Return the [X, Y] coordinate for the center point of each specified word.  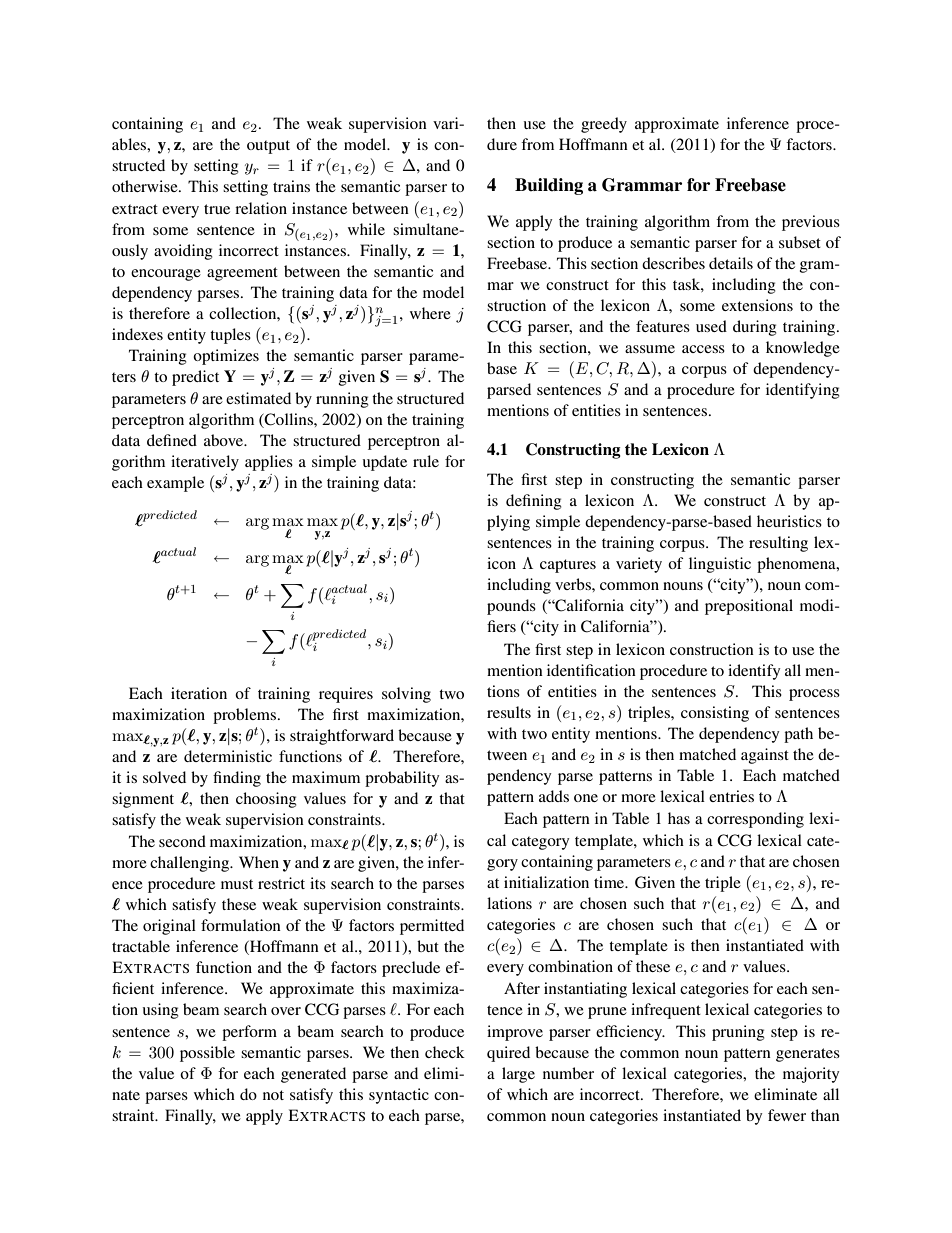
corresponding [755, 820]
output [268, 147]
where [430, 313]
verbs [574, 584]
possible [207, 1054]
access [703, 349]
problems [244, 716]
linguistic [720, 565]
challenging [191, 864]
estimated [258, 398]
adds [554, 796]
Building [549, 186]
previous [811, 223]
